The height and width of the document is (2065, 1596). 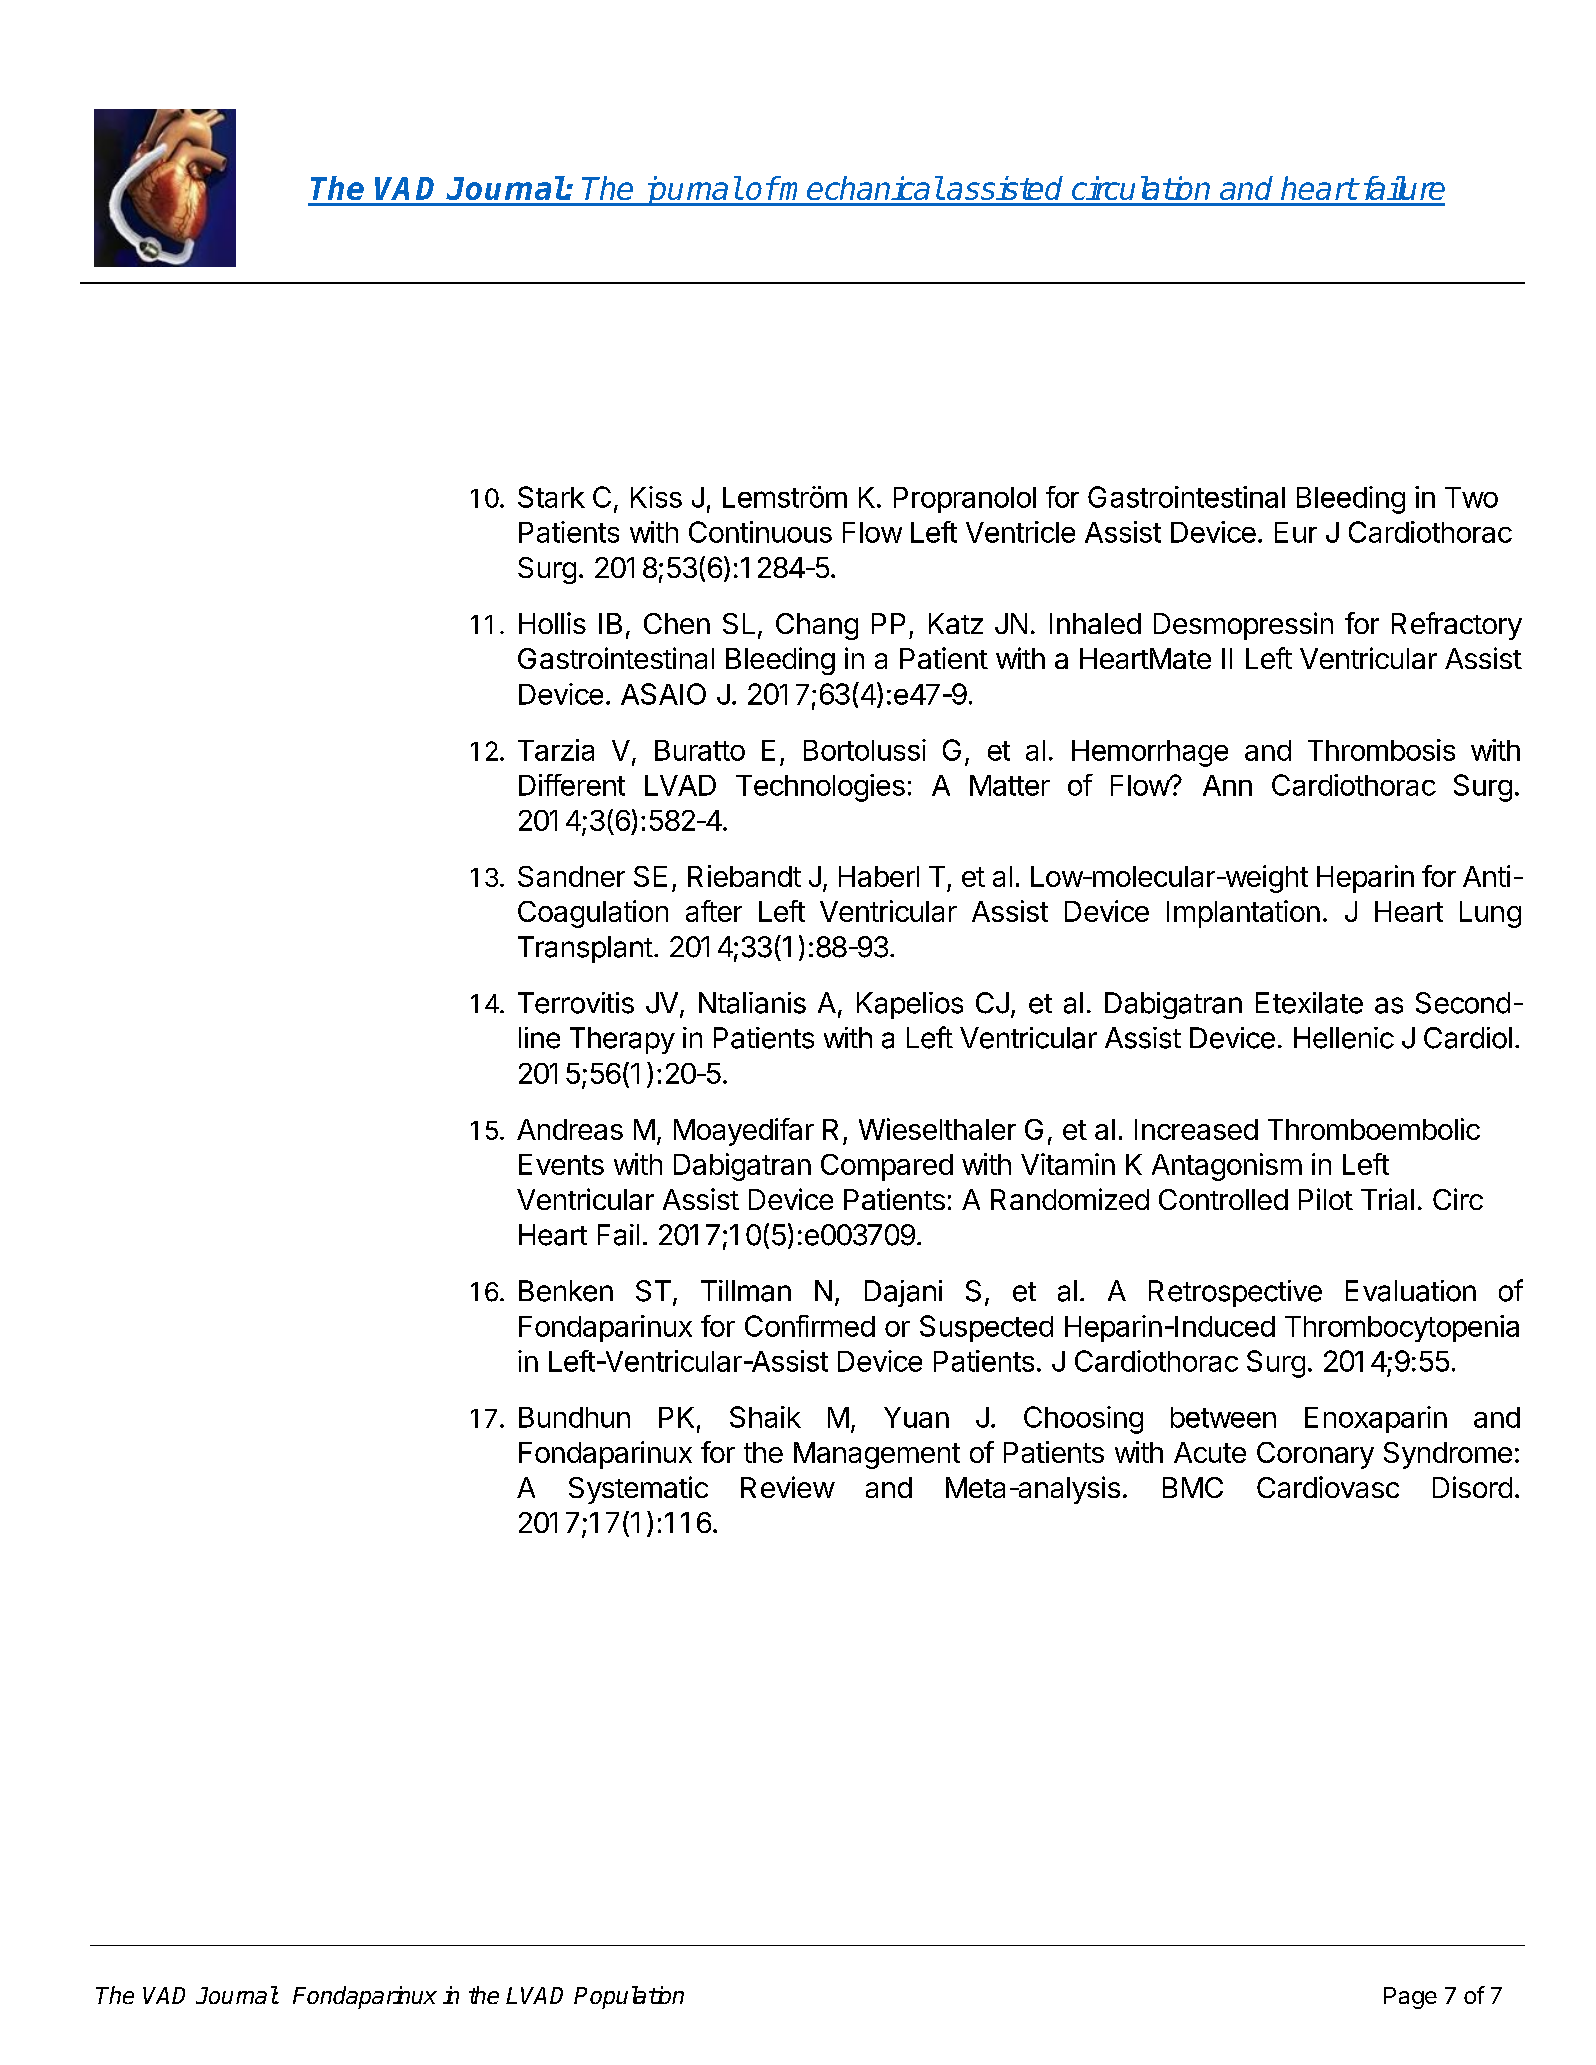 What do you see at coordinates (656, 497) in the document?
I see `Kiss` at bounding box center [656, 497].
